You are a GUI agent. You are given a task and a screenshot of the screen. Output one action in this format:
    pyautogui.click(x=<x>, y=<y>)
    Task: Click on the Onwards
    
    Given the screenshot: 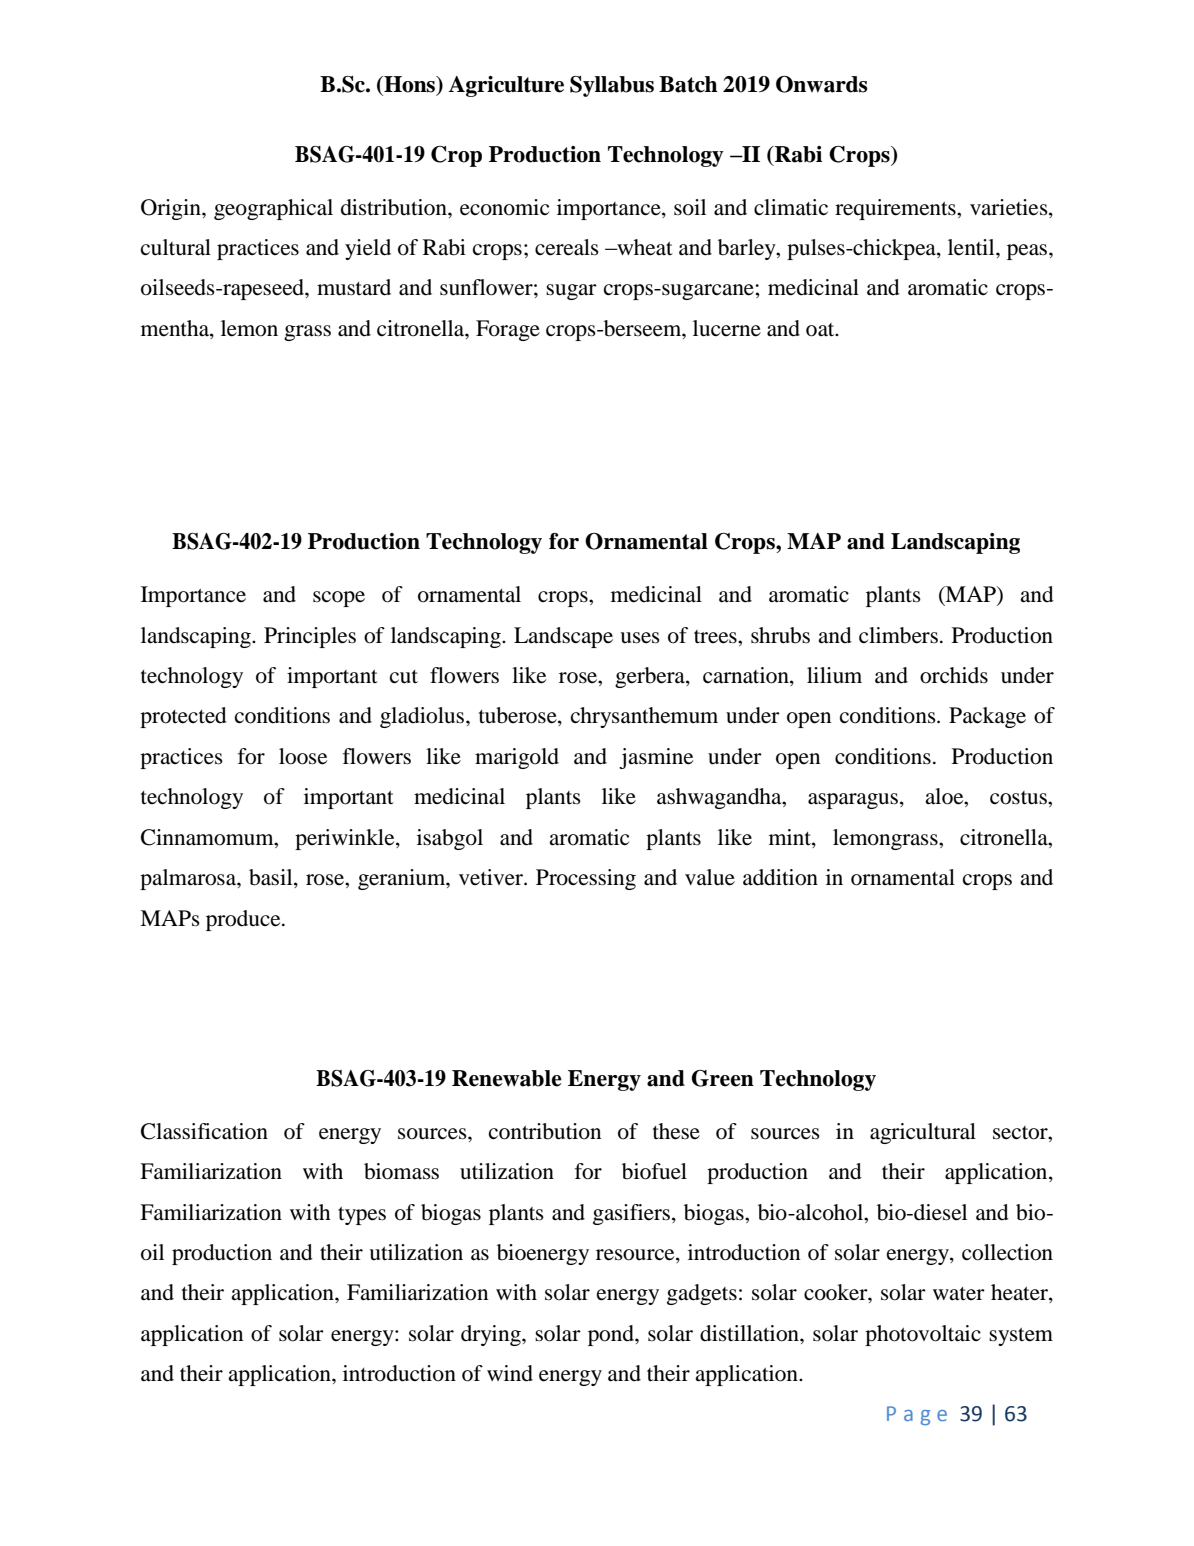 What is the action you would take?
    pyautogui.click(x=822, y=84)
